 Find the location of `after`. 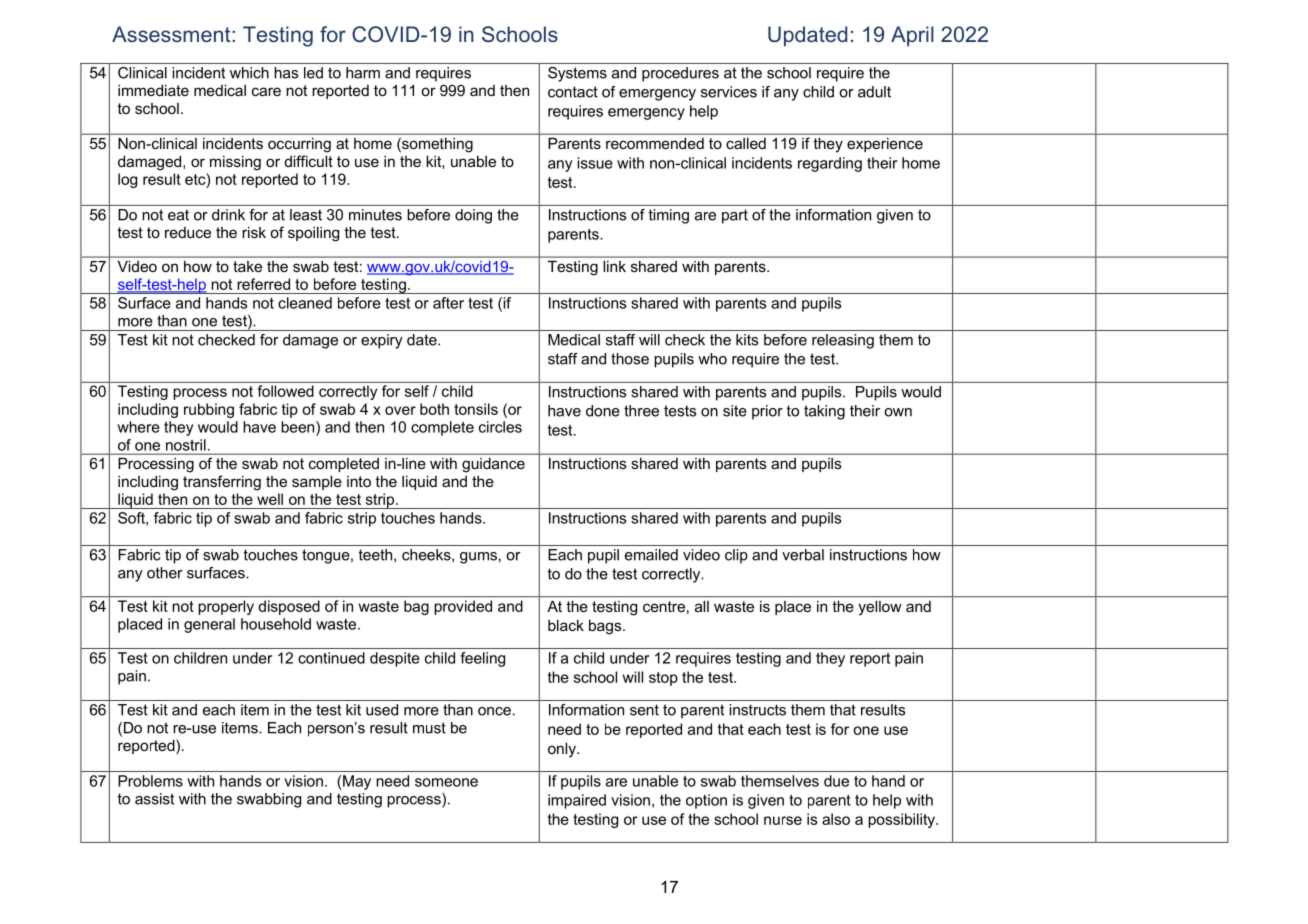

after is located at coordinates (448, 303).
